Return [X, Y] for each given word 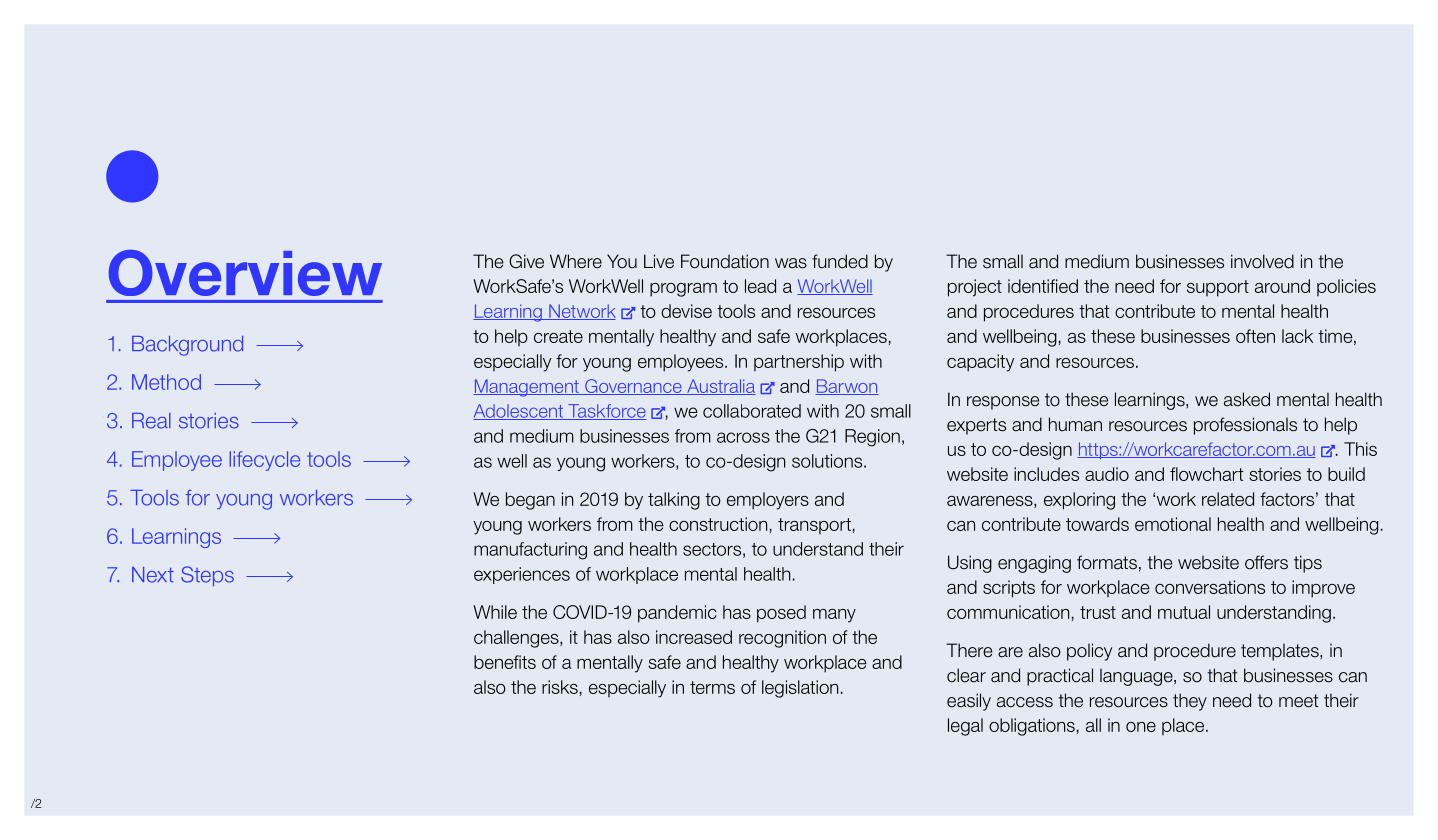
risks [560, 687]
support [1218, 288]
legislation [800, 689]
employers [768, 501]
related [1228, 499]
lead [760, 286]
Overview [245, 273]
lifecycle [264, 461]
